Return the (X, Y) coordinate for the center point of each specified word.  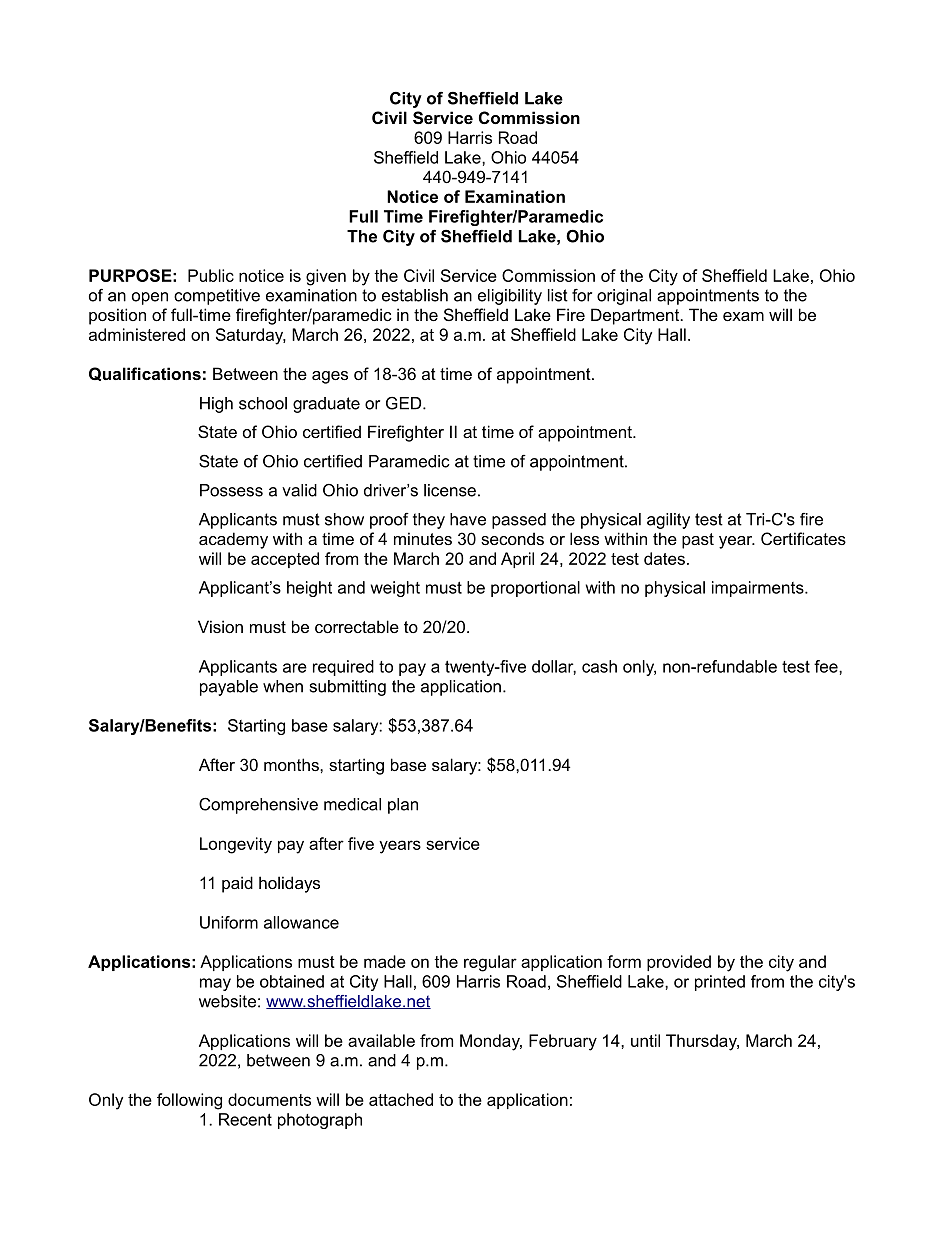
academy (233, 540)
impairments (759, 589)
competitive (217, 297)
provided (679, 963)
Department (636, 316)
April (517, 560)
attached (401, 1099)
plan (403, 806)
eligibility (510, 297)
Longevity (236, 845)
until (645, 1040)
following (189, 1101)
